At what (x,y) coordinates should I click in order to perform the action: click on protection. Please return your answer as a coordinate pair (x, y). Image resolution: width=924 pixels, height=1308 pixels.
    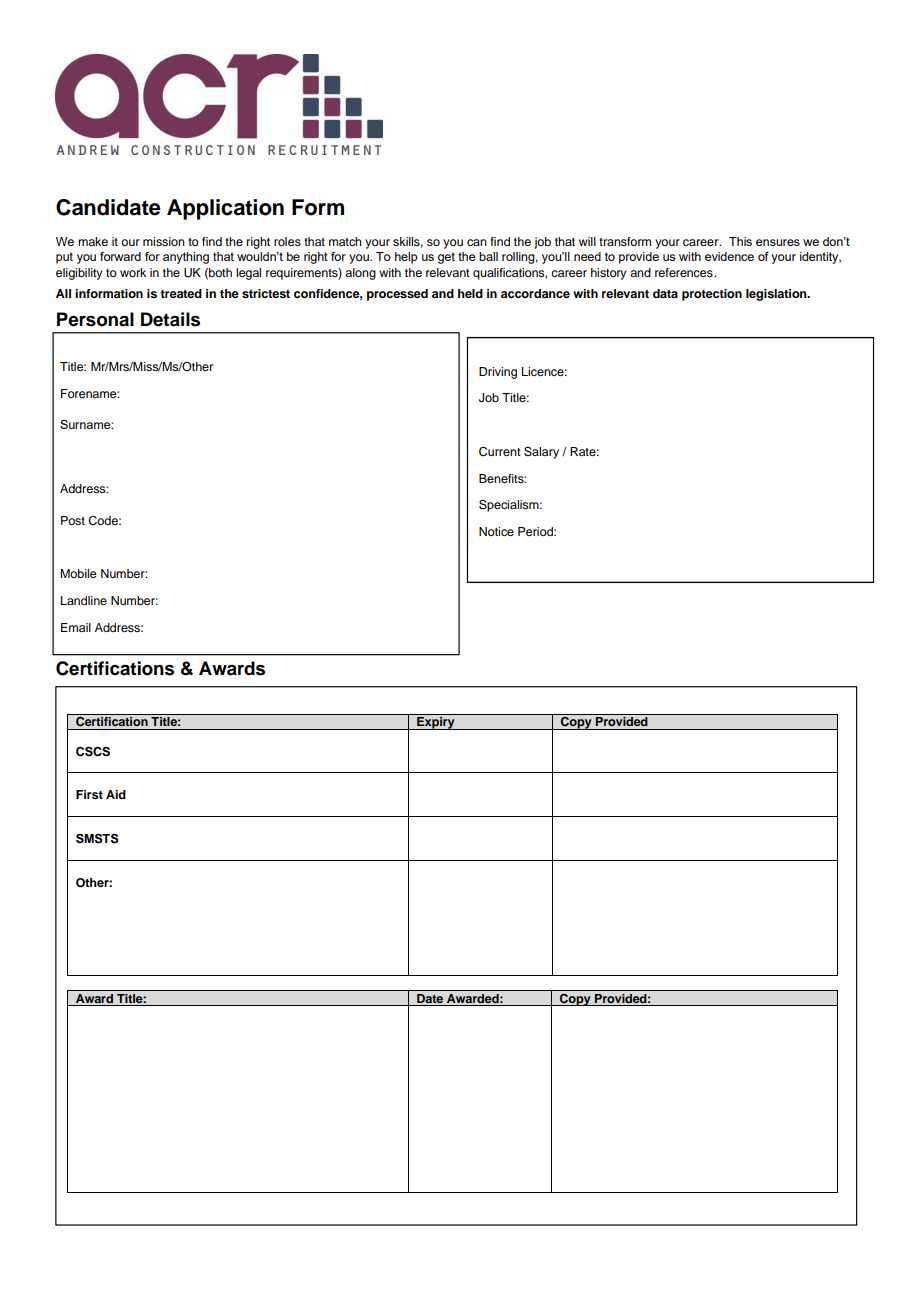
    Looking at the image, I should click on (712, 295).
